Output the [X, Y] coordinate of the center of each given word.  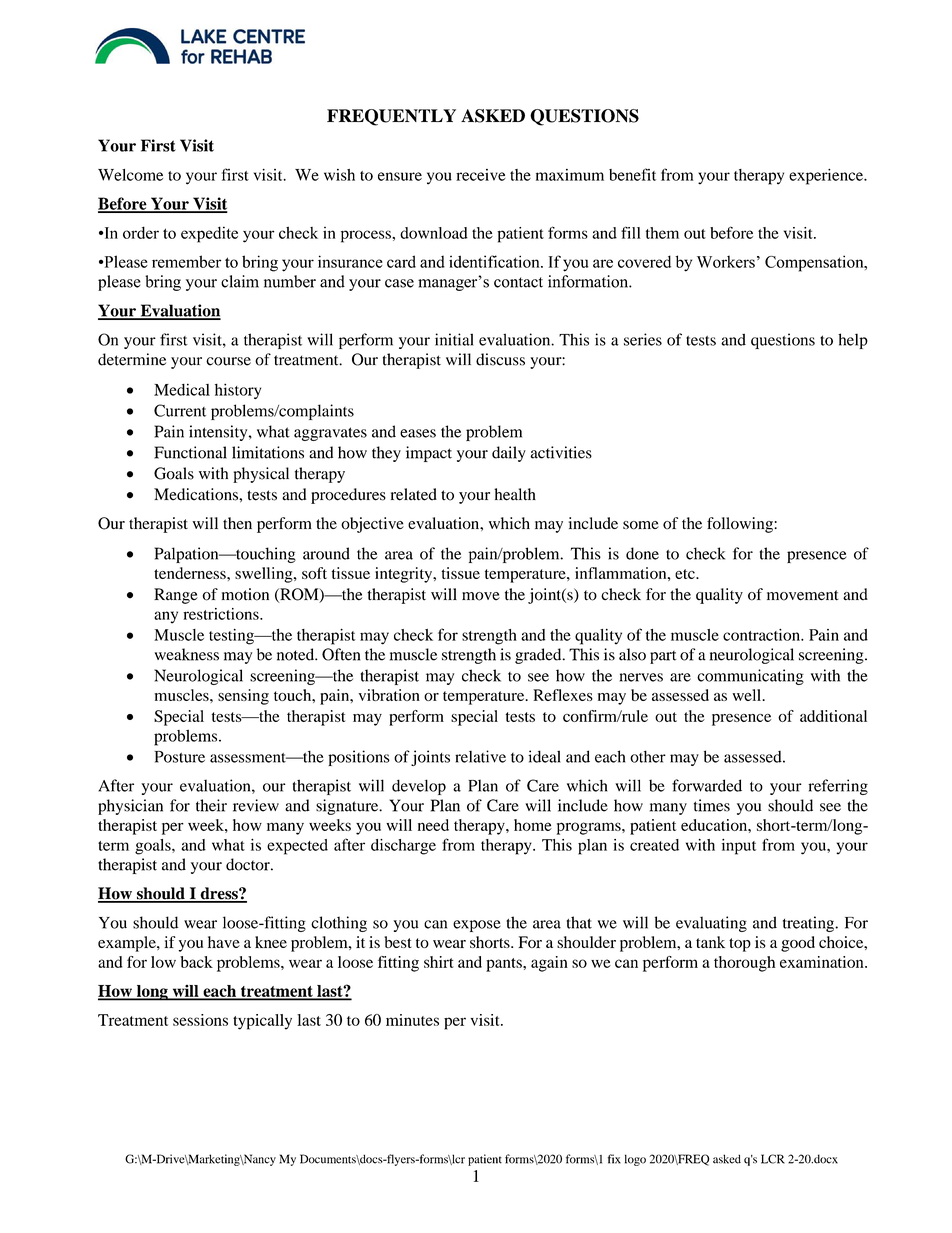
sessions [200, 1020]
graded [539, 656]
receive [481, 175]
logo [635, 1160]
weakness [187, 654]
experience [827, 177]
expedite [209, 234]
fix [614, 1159]
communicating [750, 677]
